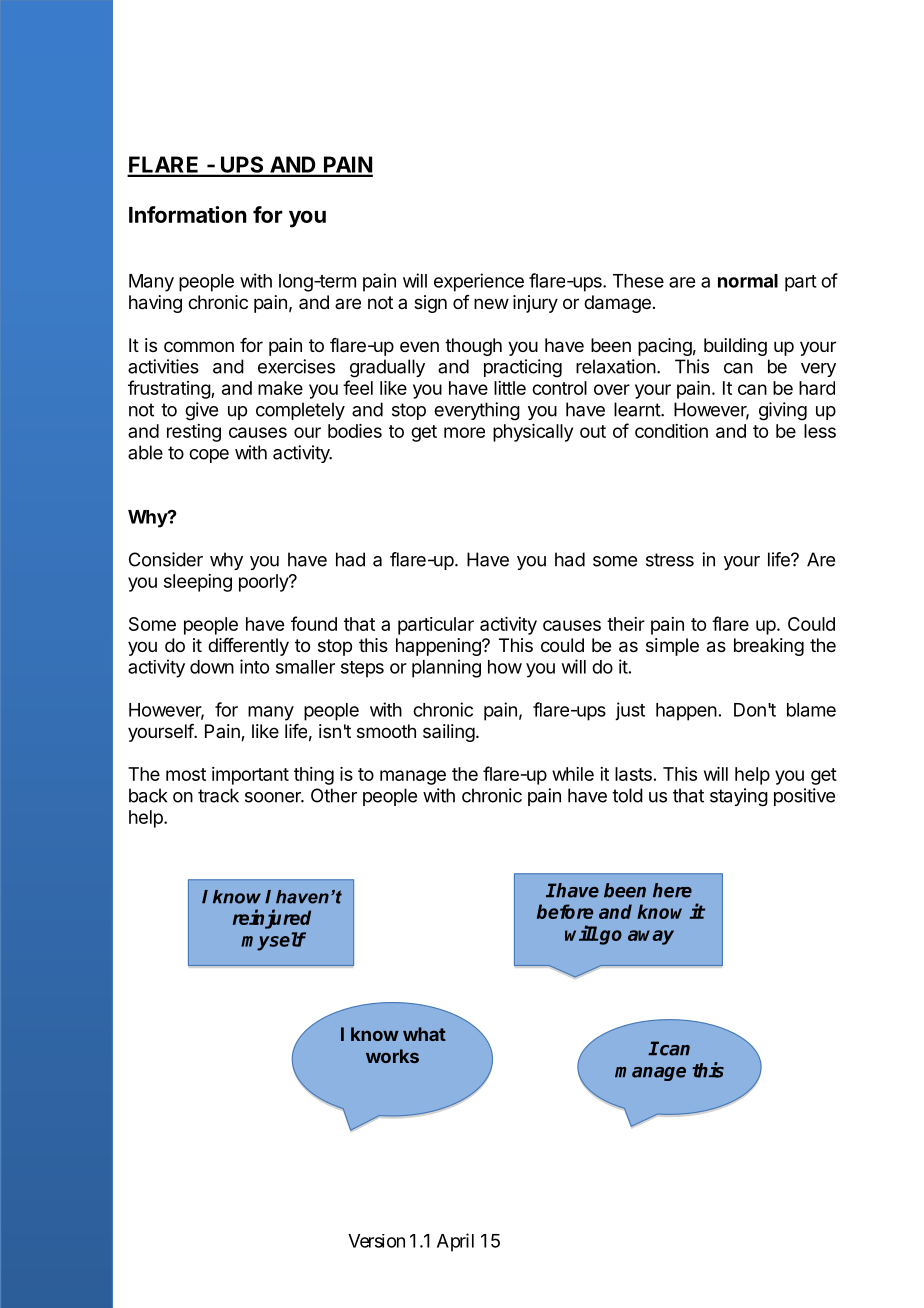 The height and width of the screenshot is (1308, 924). Describe the element at coordinates (479, 282) in the screenshot. I see `experience` at that location.
